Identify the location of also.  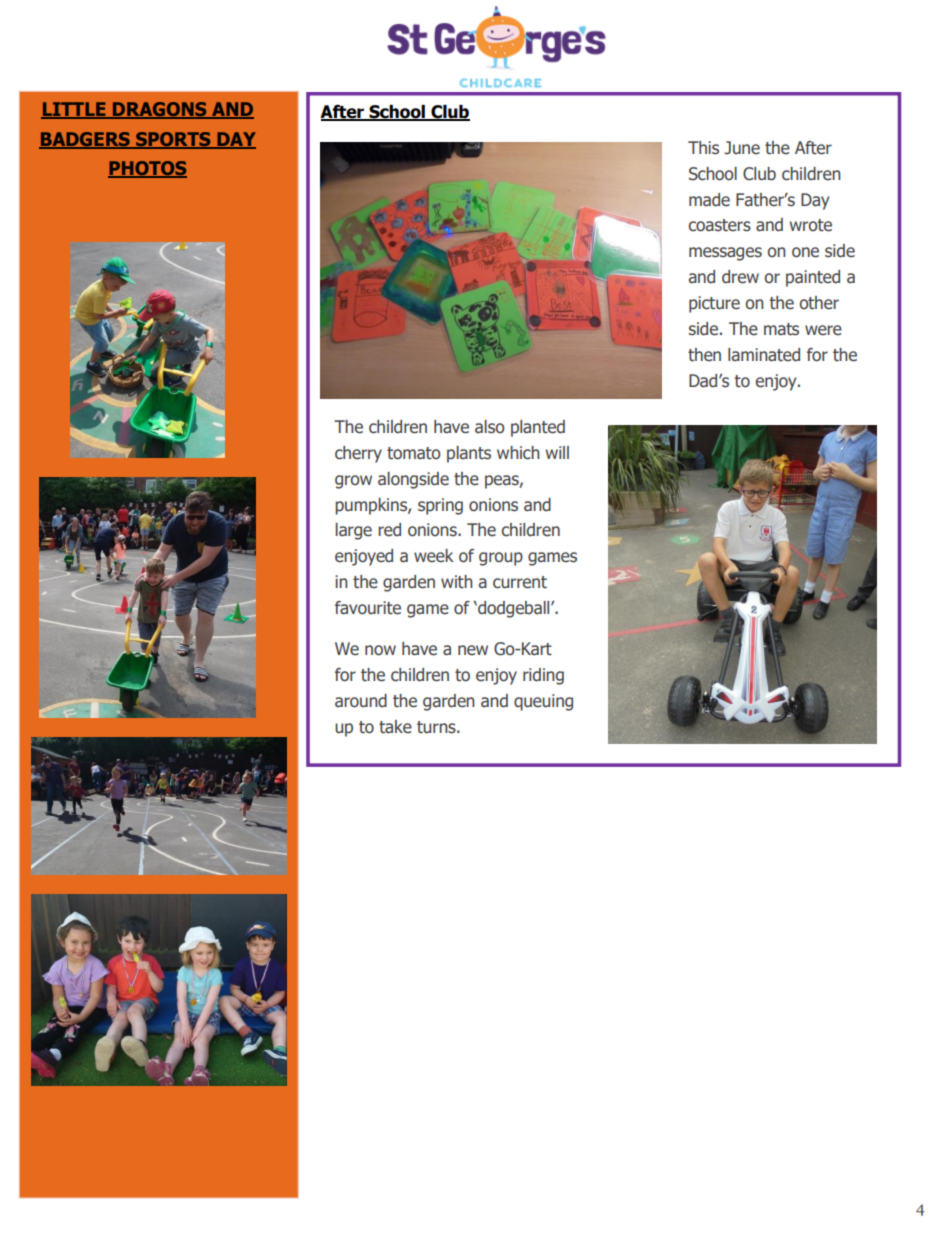
(489, 427).
